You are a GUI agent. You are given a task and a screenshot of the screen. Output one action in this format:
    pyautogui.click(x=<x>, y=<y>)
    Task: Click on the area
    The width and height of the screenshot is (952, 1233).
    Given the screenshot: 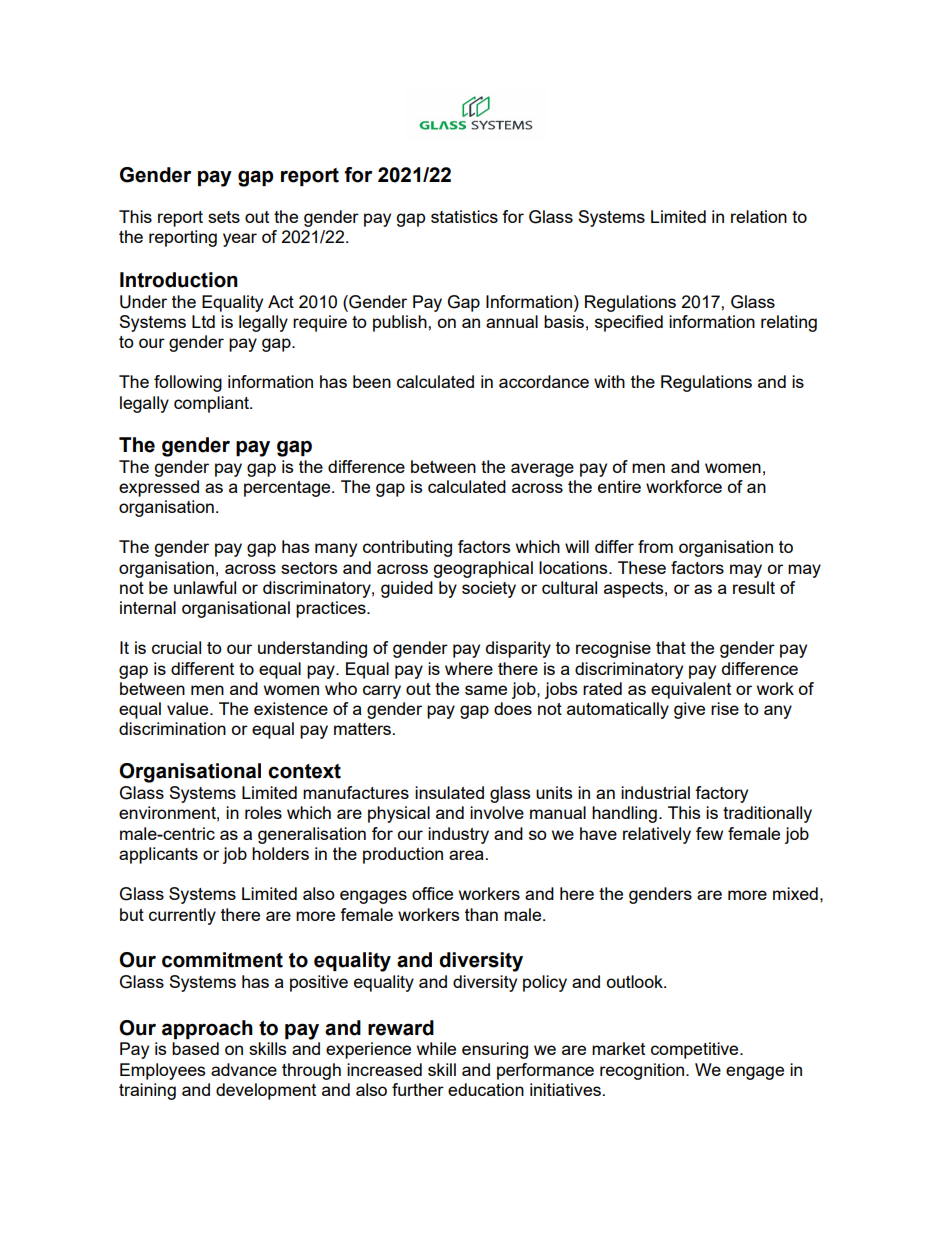 What is the action you would take?
    pyautogui.click(x=466, y=855)
